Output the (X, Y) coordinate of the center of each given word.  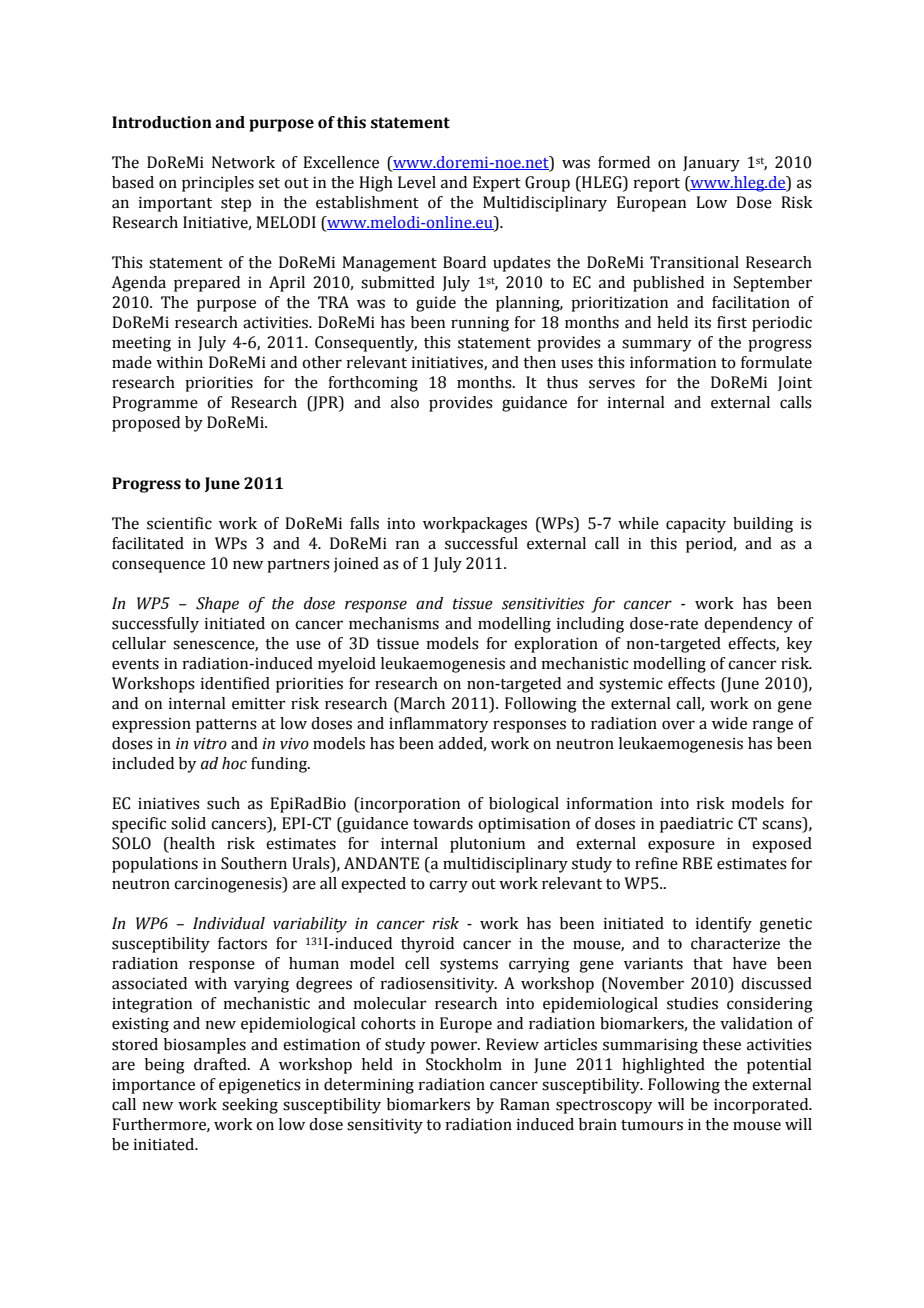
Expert (497, 184)
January (711, 164)
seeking (250, 1106)
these (721, 1044)
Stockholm (464, 1064)
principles (218, 184)
